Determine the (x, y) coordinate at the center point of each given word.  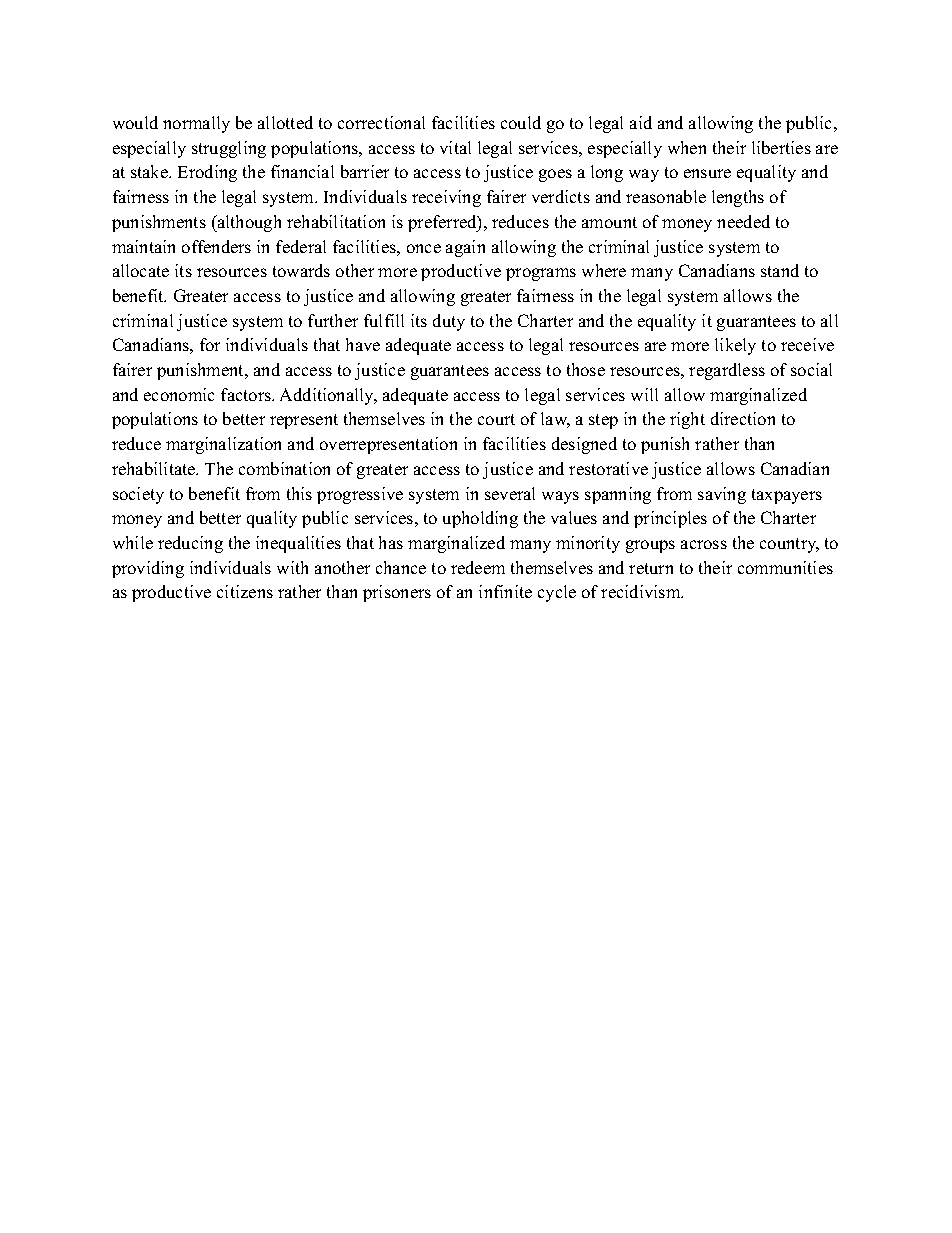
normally (196, 124)
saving (722, 495)
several (510, 493)
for (210, 344)
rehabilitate (155, 468)
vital (455, 147)
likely (735, 346)
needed (743, 221)
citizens (245, 591)
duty (449, 322)
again (465, 248)
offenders (216, 246)
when (687, 147)
